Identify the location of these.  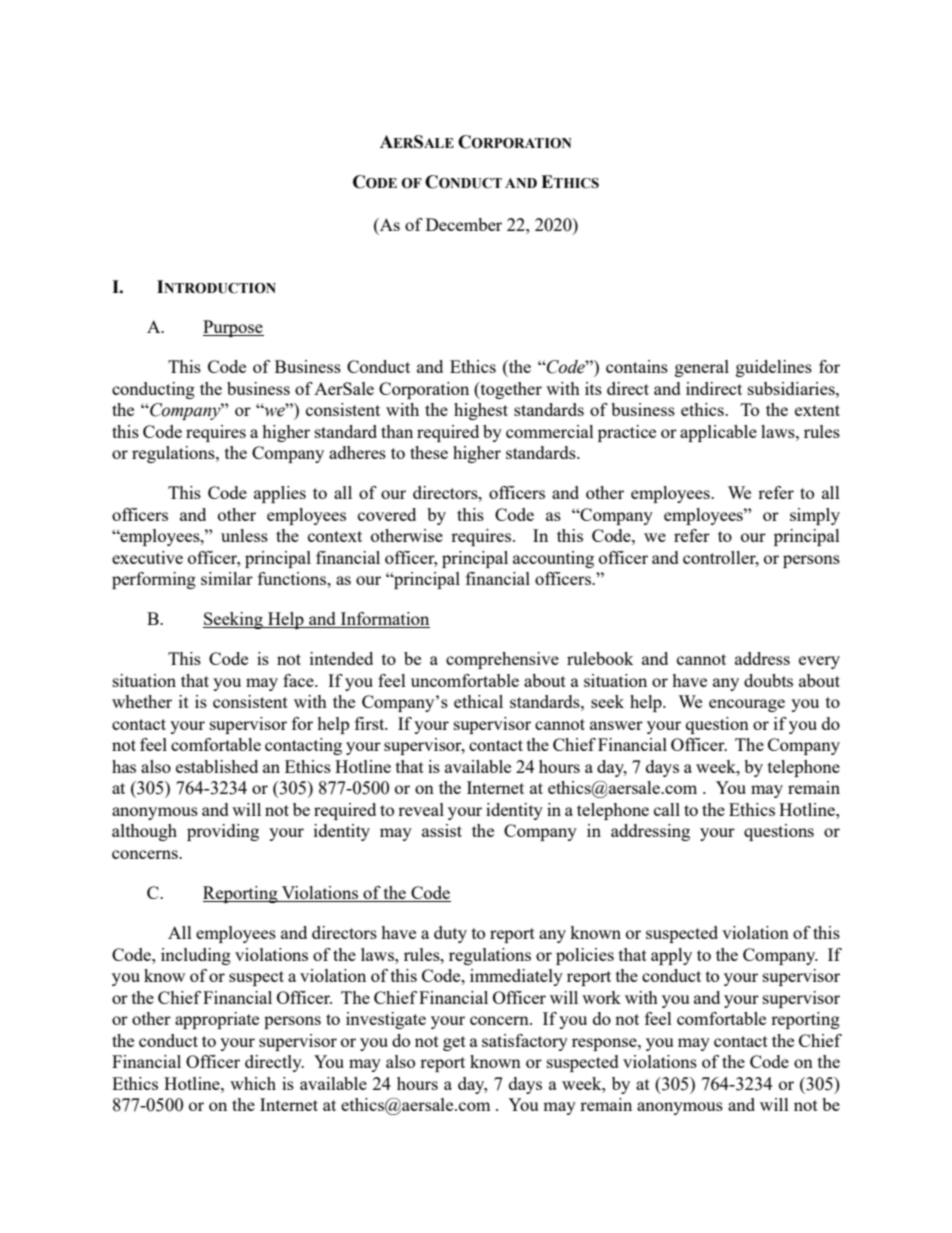
(429, 452).
